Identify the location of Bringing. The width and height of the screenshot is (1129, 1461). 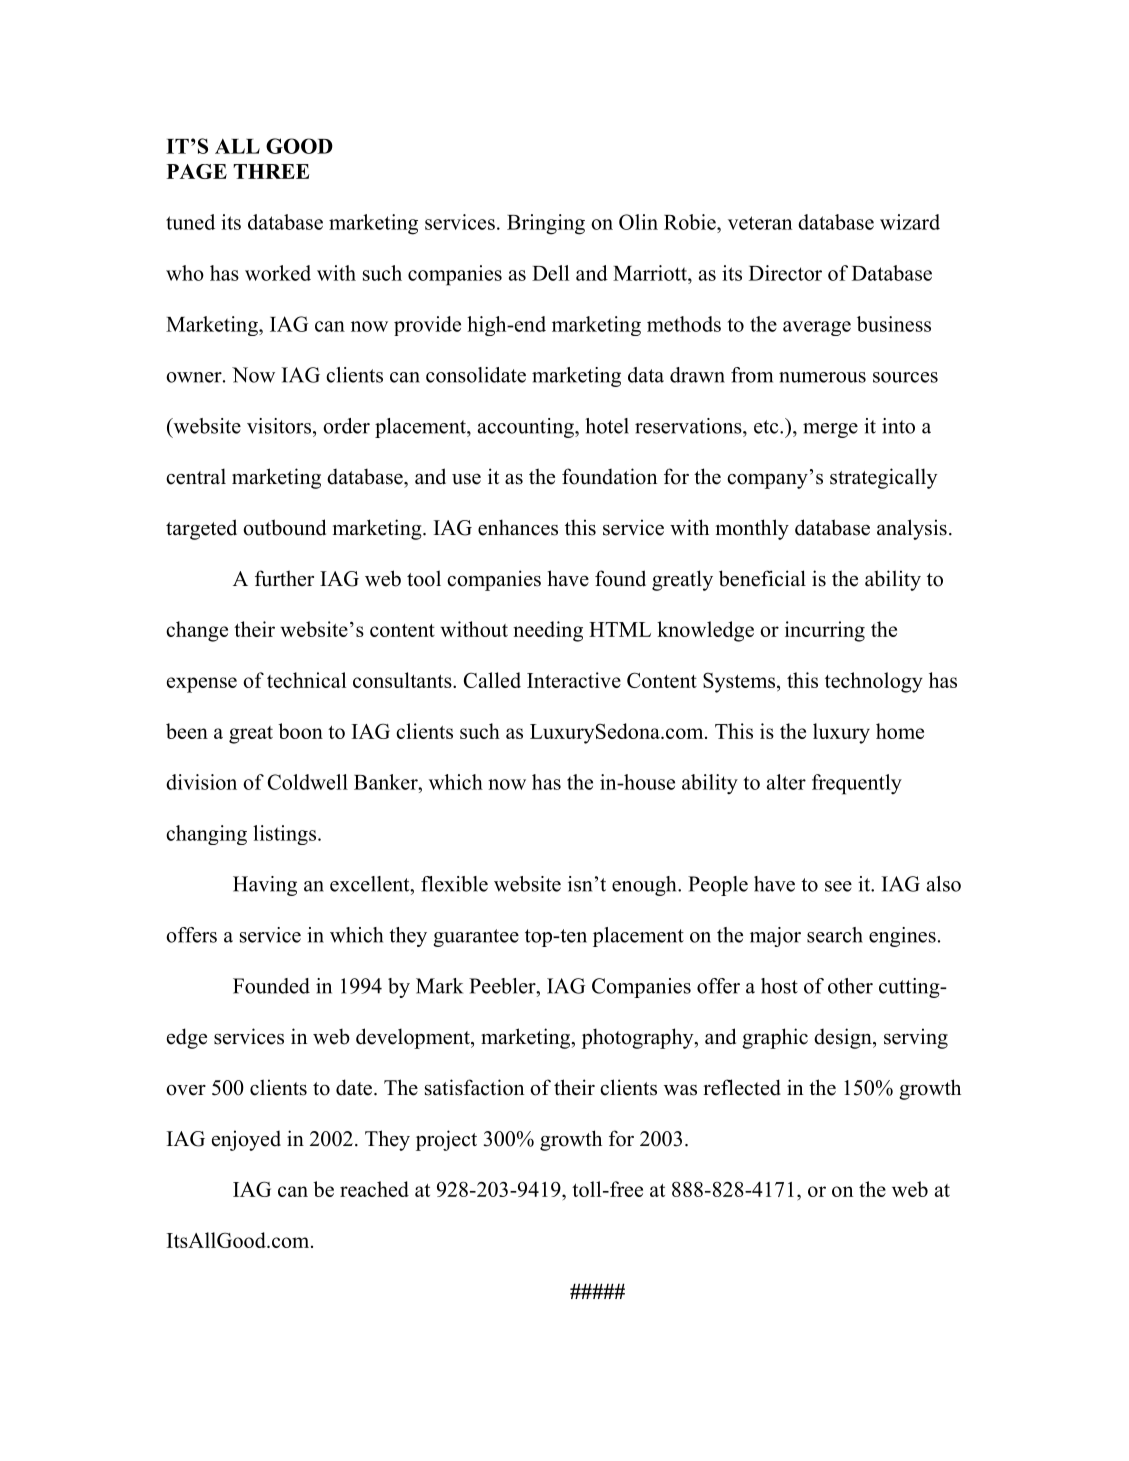
(546, 224).
